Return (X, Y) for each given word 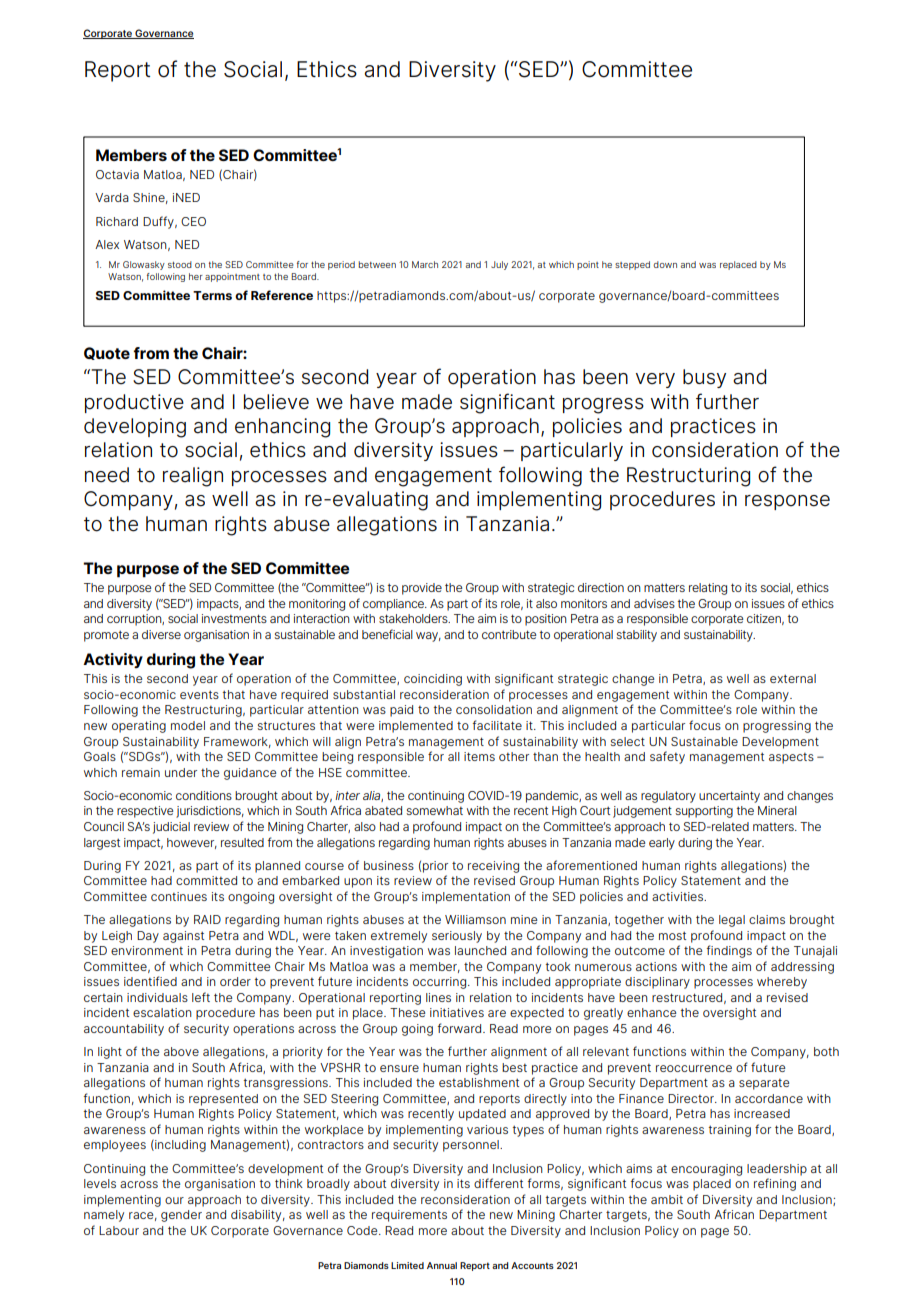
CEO (193, 221)
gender (181, 1216)
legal (732, 921)
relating (708, 589)
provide (422, 589)
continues (179, 896)
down (665, 264)
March (425, 264)
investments (234, 618)
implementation (466, 898)
